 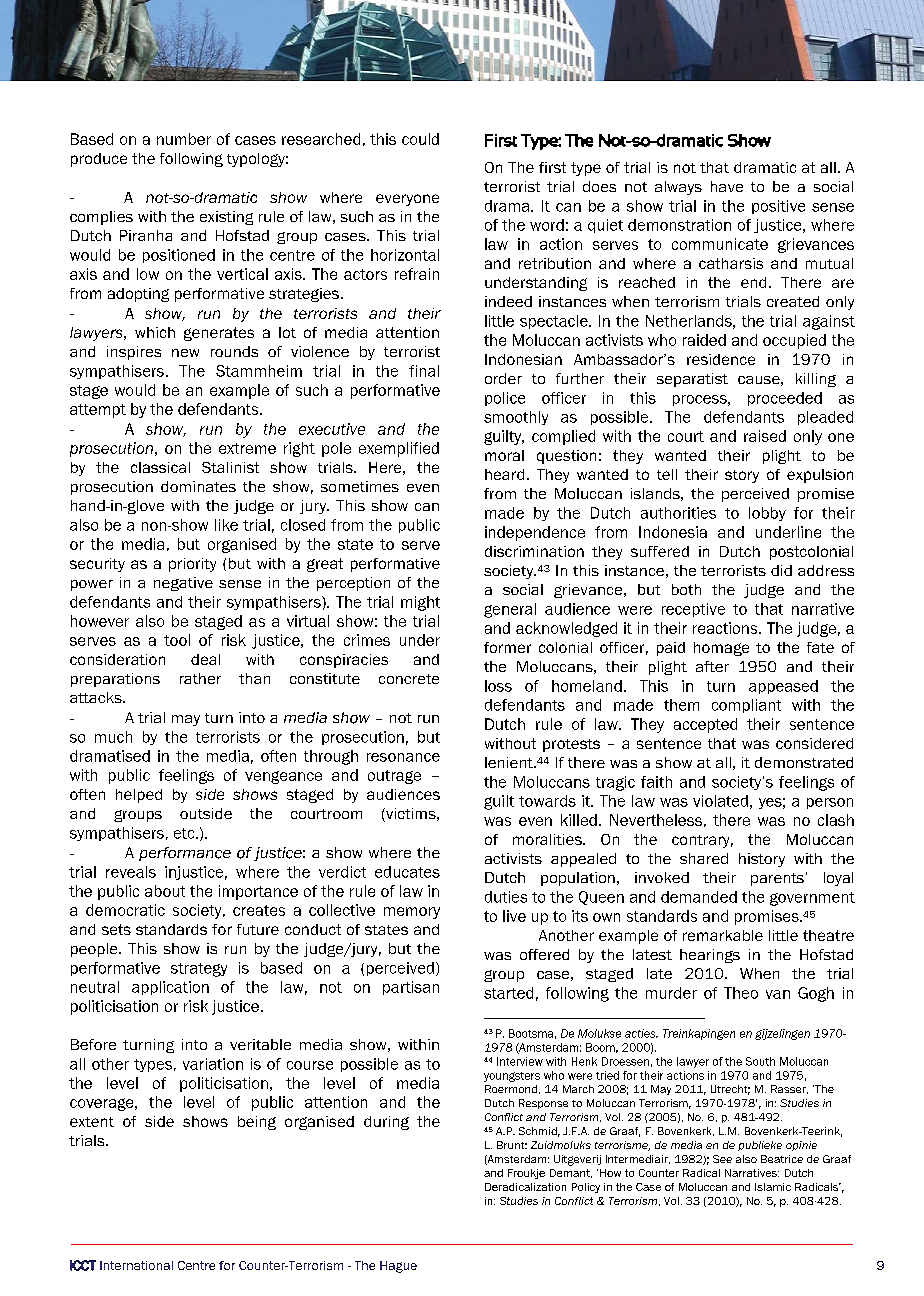 I want to click on Islamic, so click(x=773, y=1187).
